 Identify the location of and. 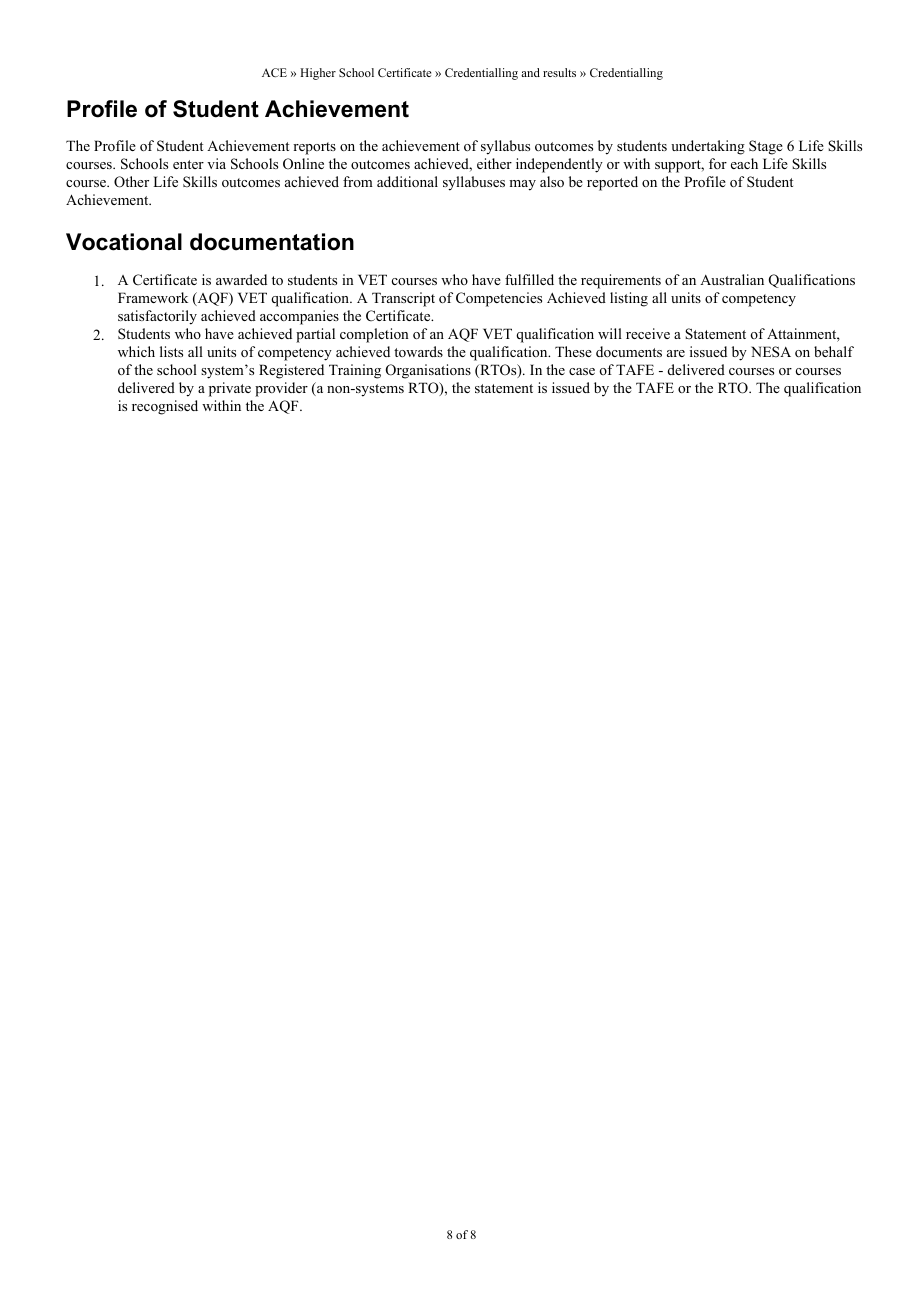
(530, 72).
